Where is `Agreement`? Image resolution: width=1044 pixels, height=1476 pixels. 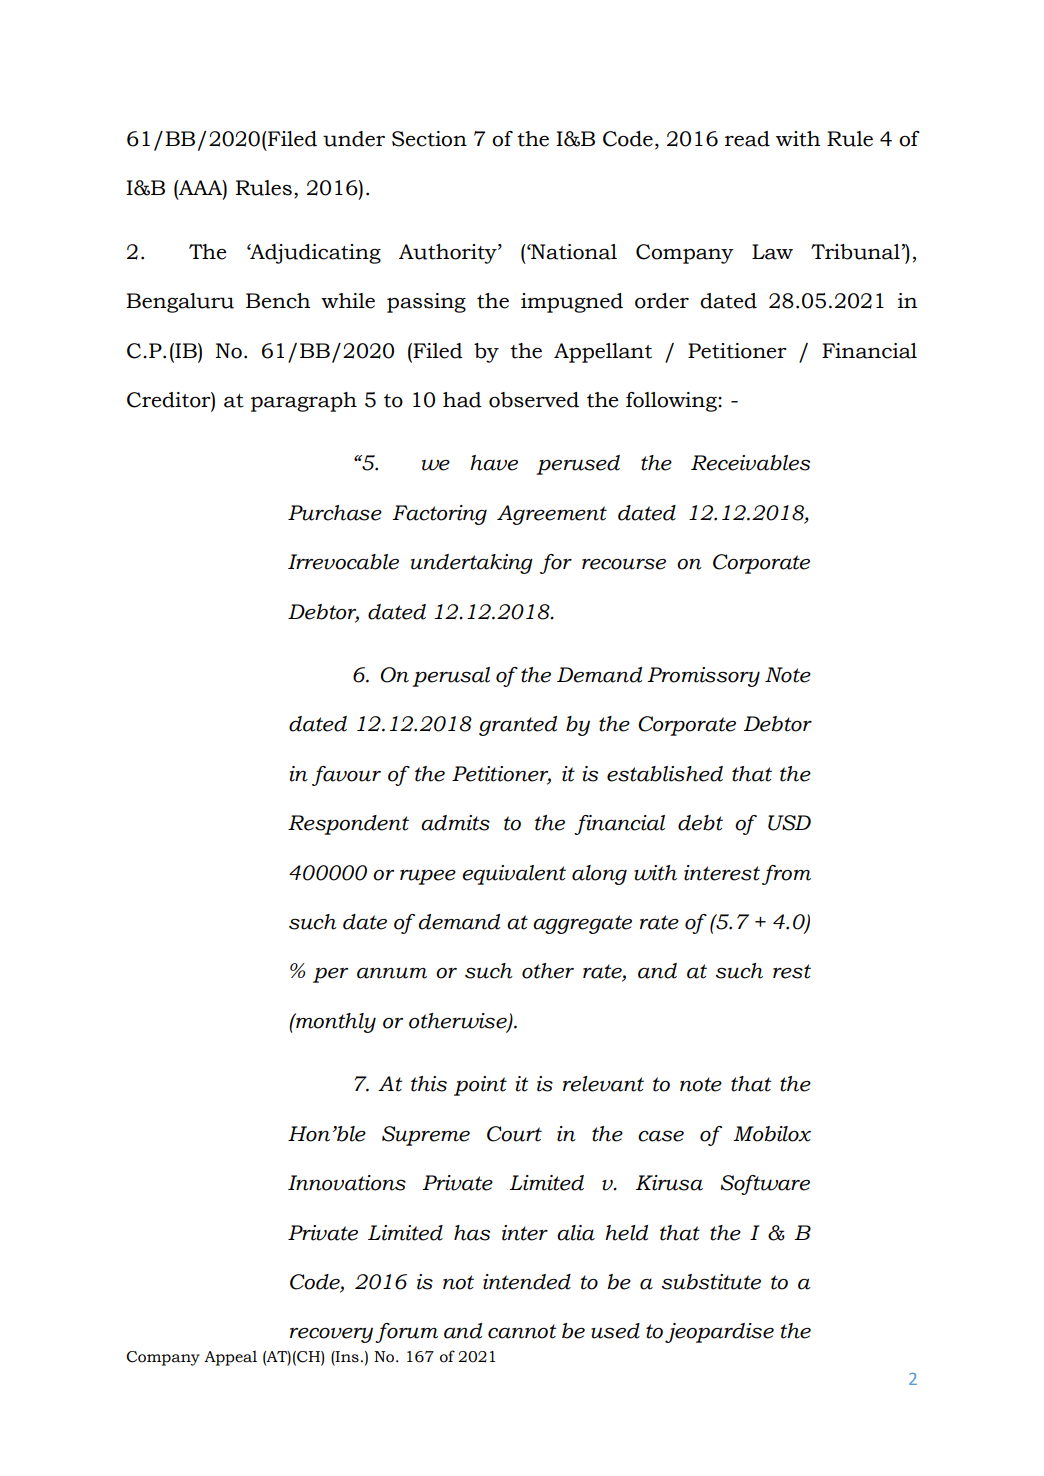
Agreement is located at coordinates (552, 515).
